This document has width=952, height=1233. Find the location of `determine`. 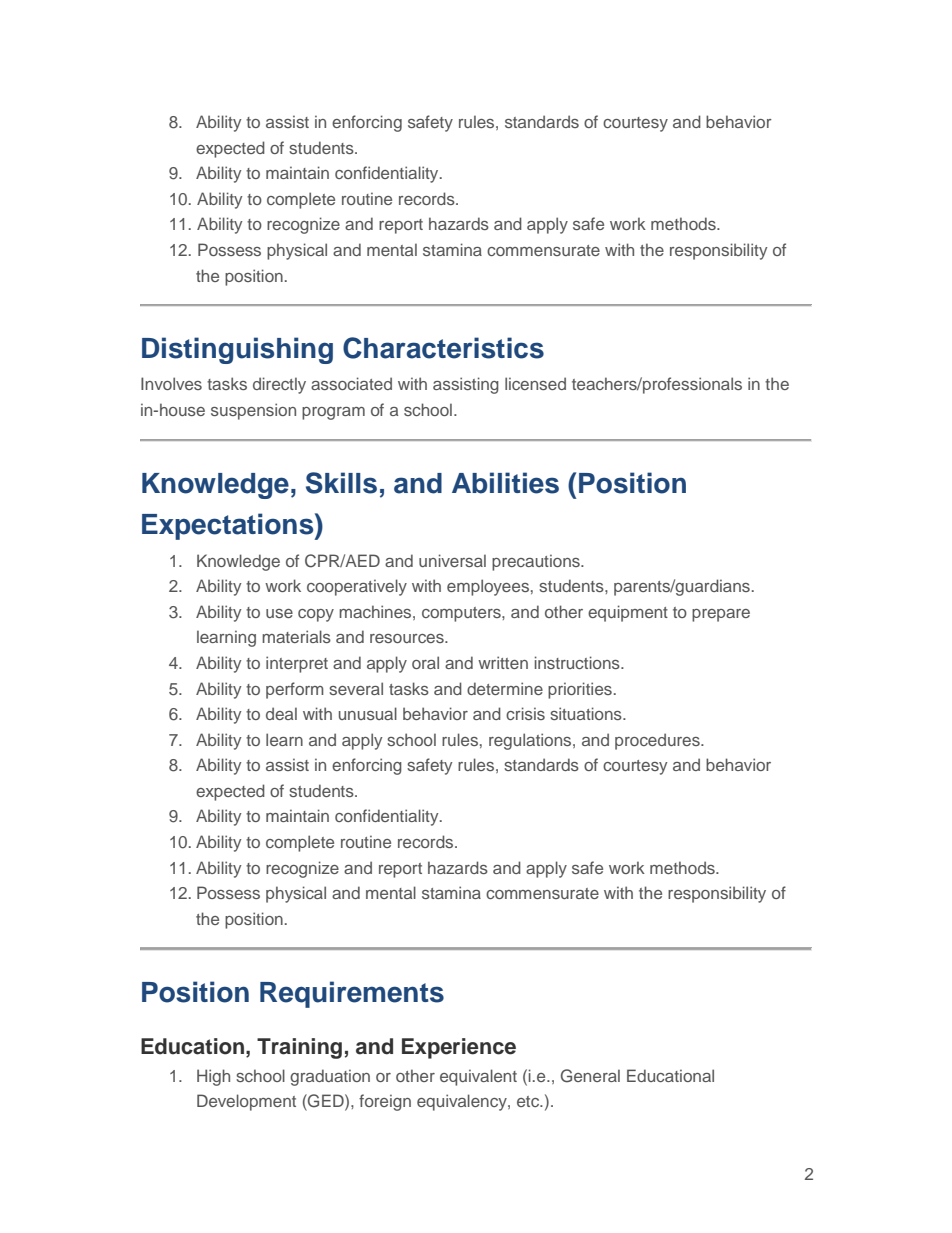

determine is located at coordinates (505, 688).
